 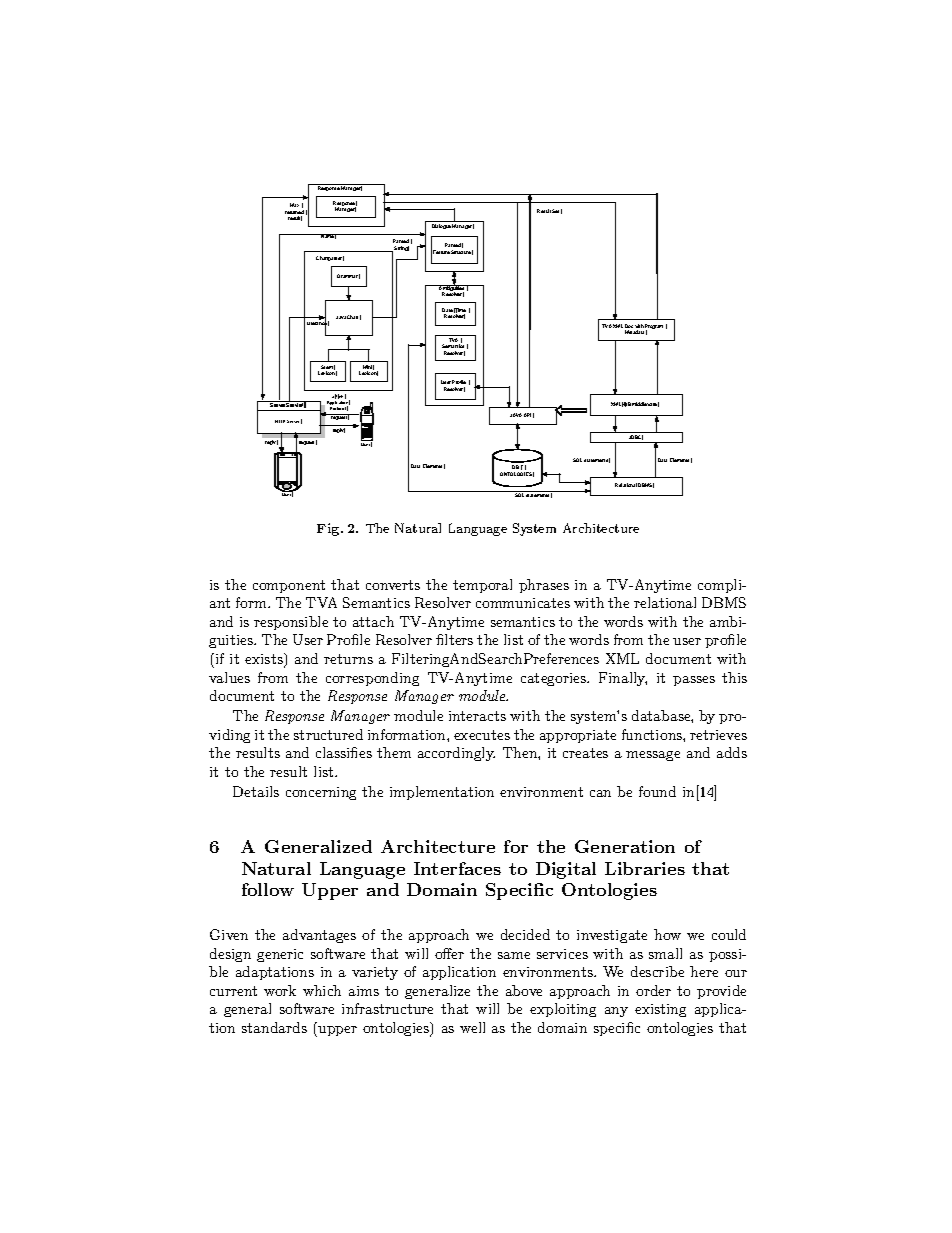 What do you see at coordinates (660, 1010) in the screenshot?
I see `existing` at bounding box center [660, 1010].
